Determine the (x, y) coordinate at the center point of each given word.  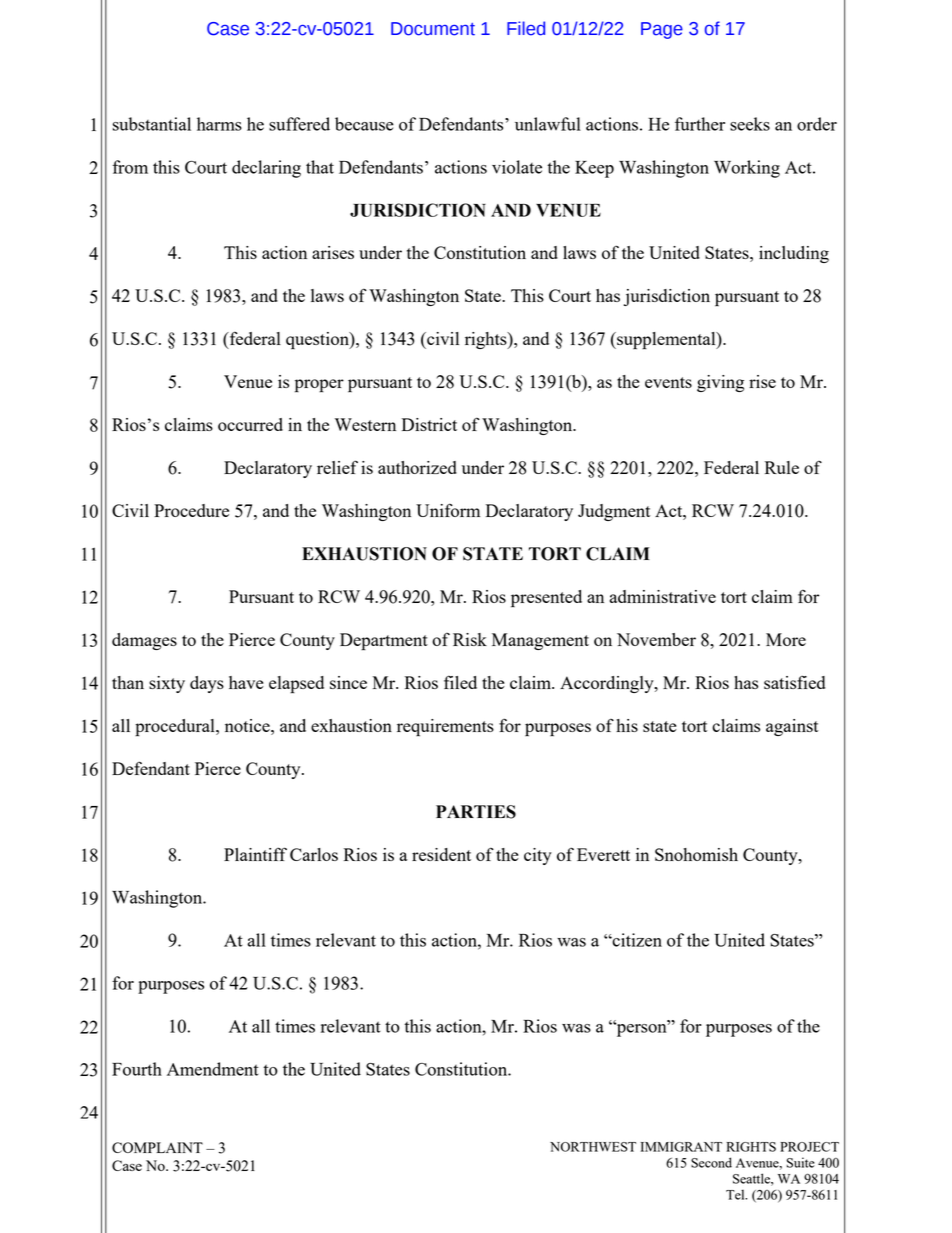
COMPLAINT (157, 1147)
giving (720, 383)
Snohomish (696, 854)
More (786, 639)
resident (441, 854)
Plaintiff (255, 854)
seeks (750, 124)
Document (433, 29)
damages (144, 641)
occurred (250, 424)
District (429, 424)
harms (219, 124)
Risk (470, 639)
